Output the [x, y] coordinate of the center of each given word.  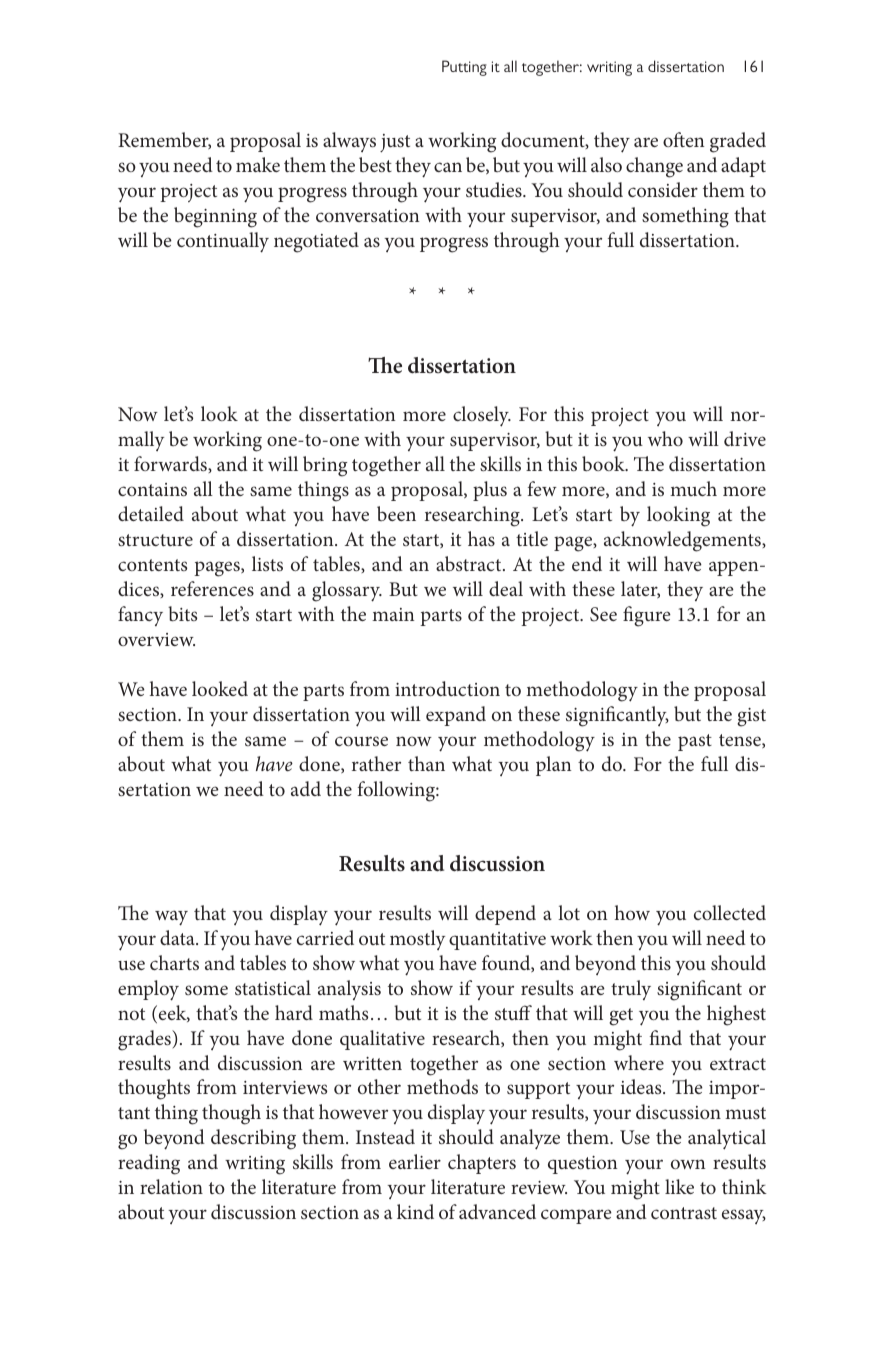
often [684, 139]
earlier [415, 1161]
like [679, 1186]
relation [171, 1186]
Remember [164, 140]
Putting [464, 68]
